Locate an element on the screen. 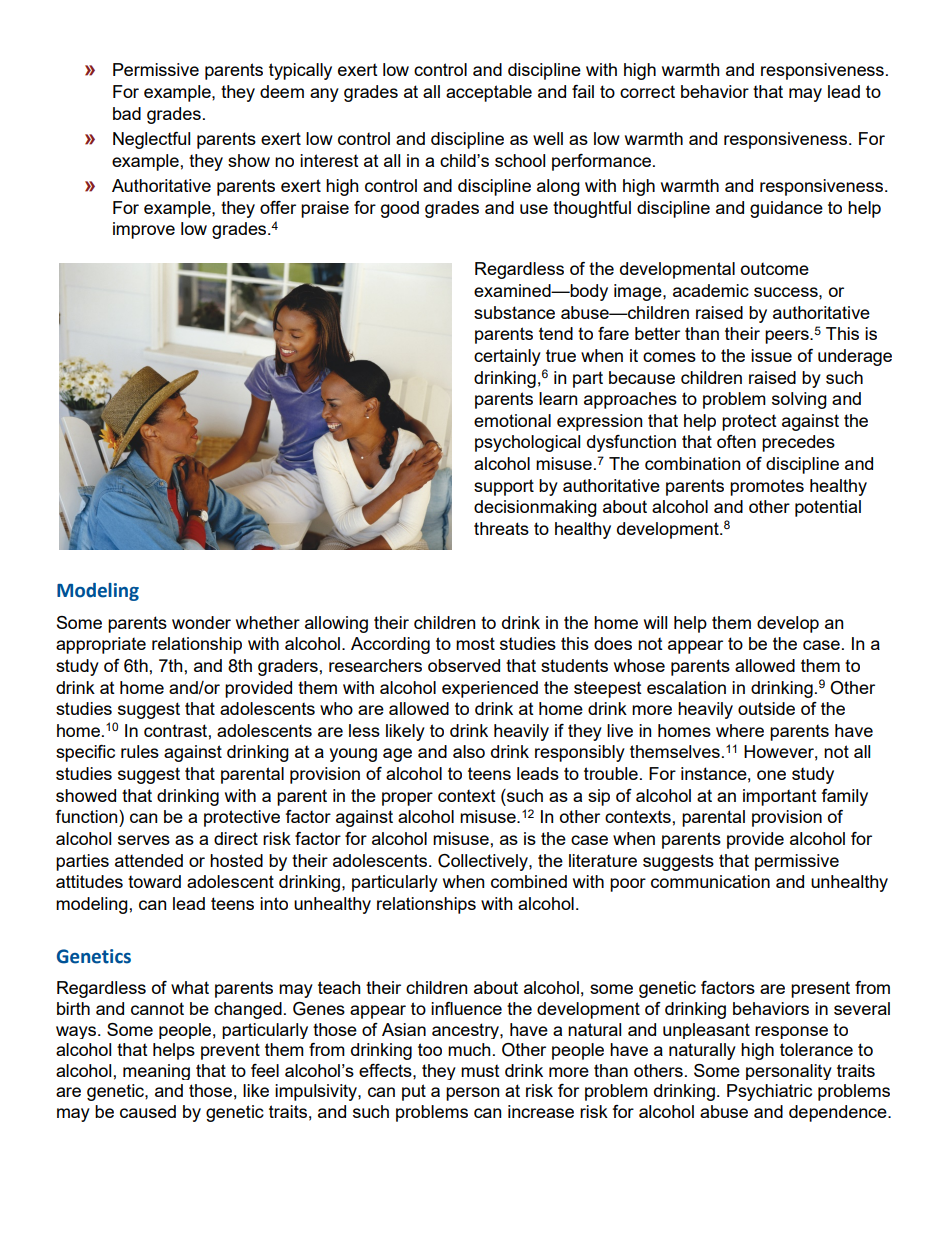 Image resolution: width=952 pixels, height=1233 pixels. correct is located at coordinates (647, 91).
